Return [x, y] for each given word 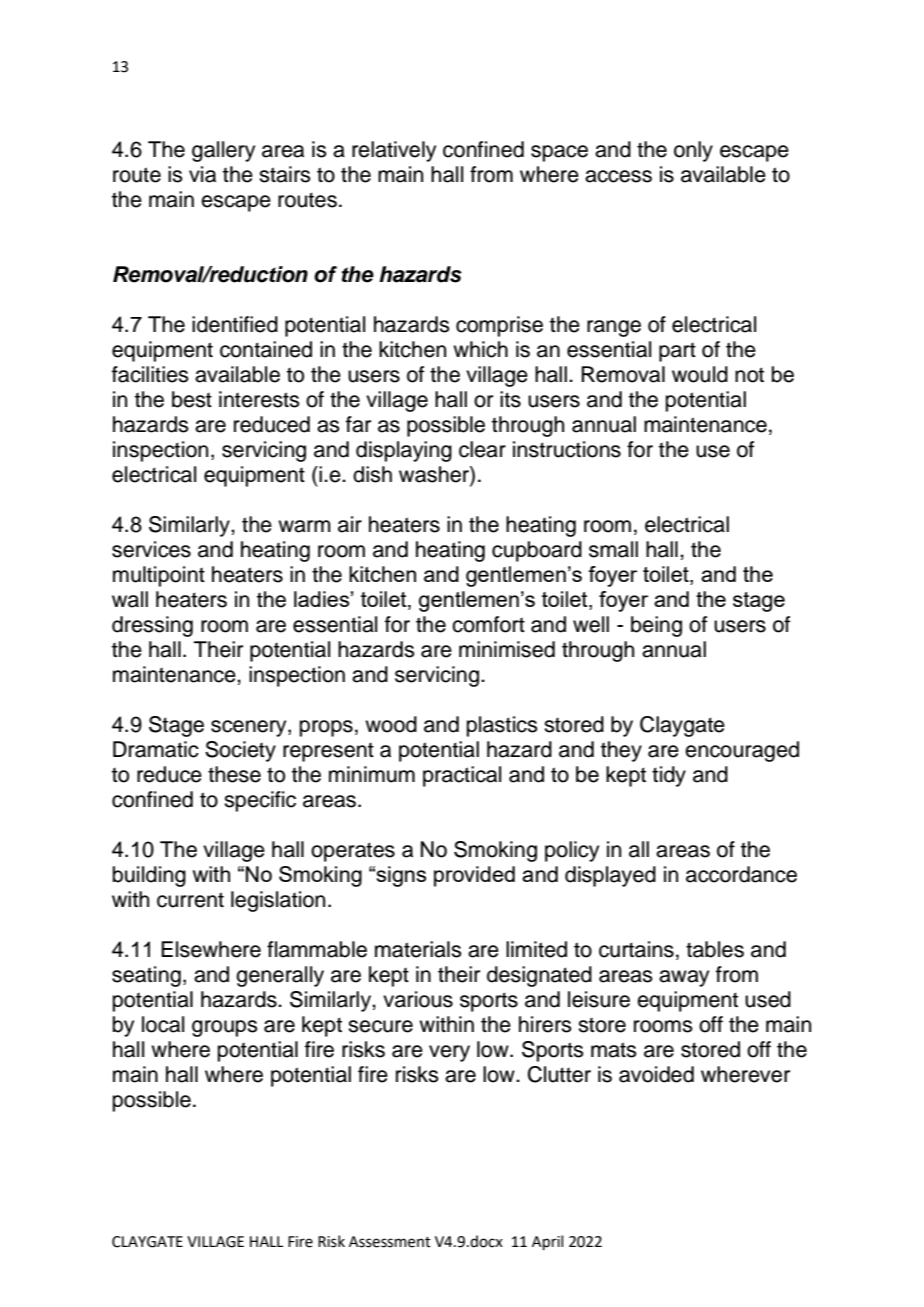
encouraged [742, 751]
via [202, 174]
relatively [394, 151]
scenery [250, 728]
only [693, 151]
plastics [502, 726]
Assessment [390, 1242]
